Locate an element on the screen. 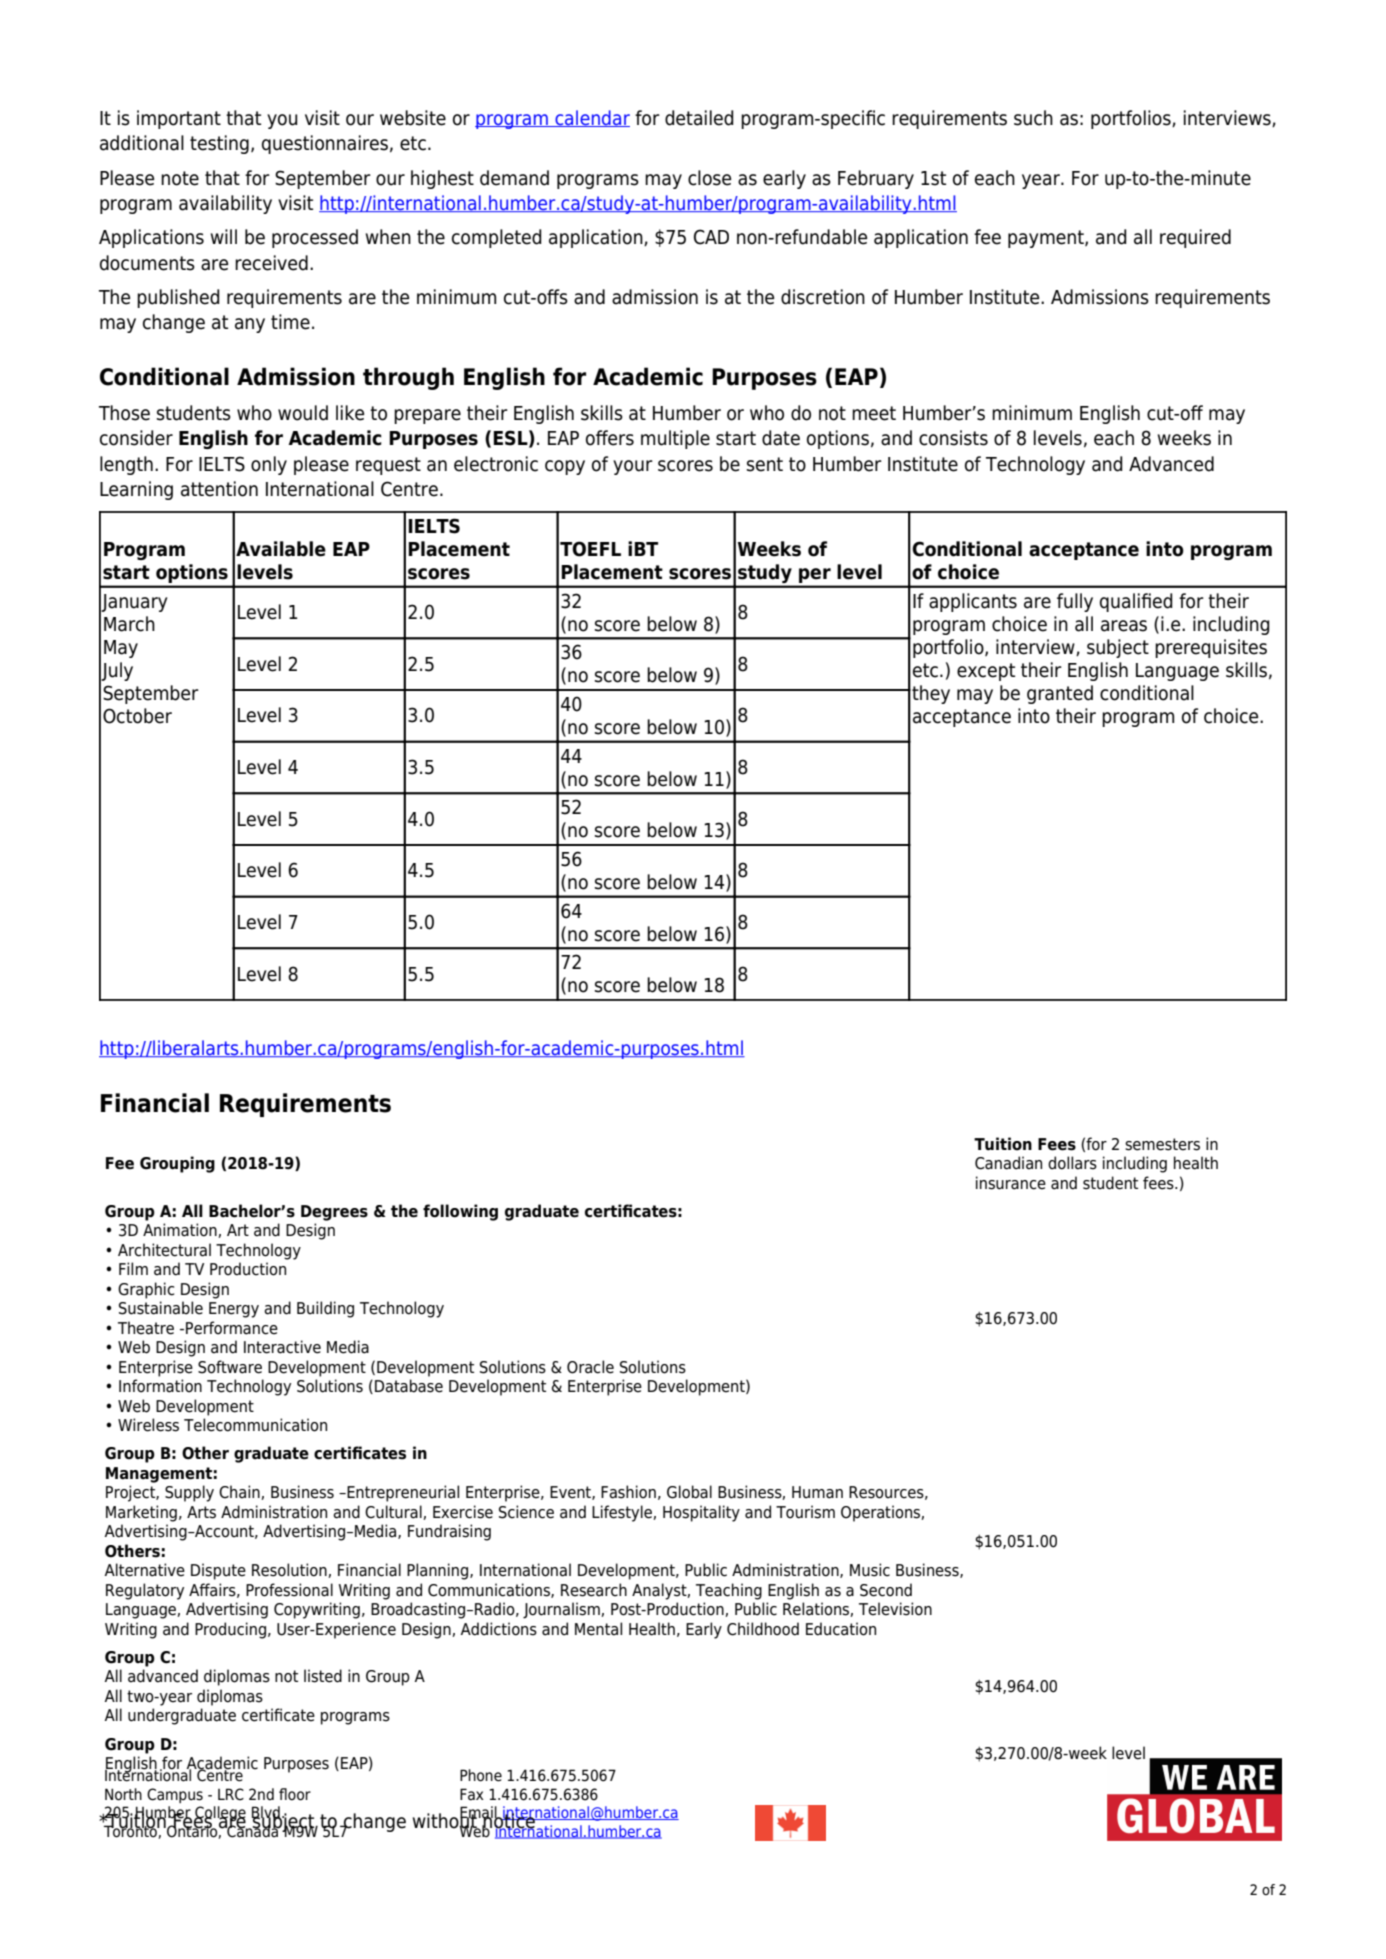 This screenshot has width=1386, height=1959. October is located at coordinates (137, 716).
